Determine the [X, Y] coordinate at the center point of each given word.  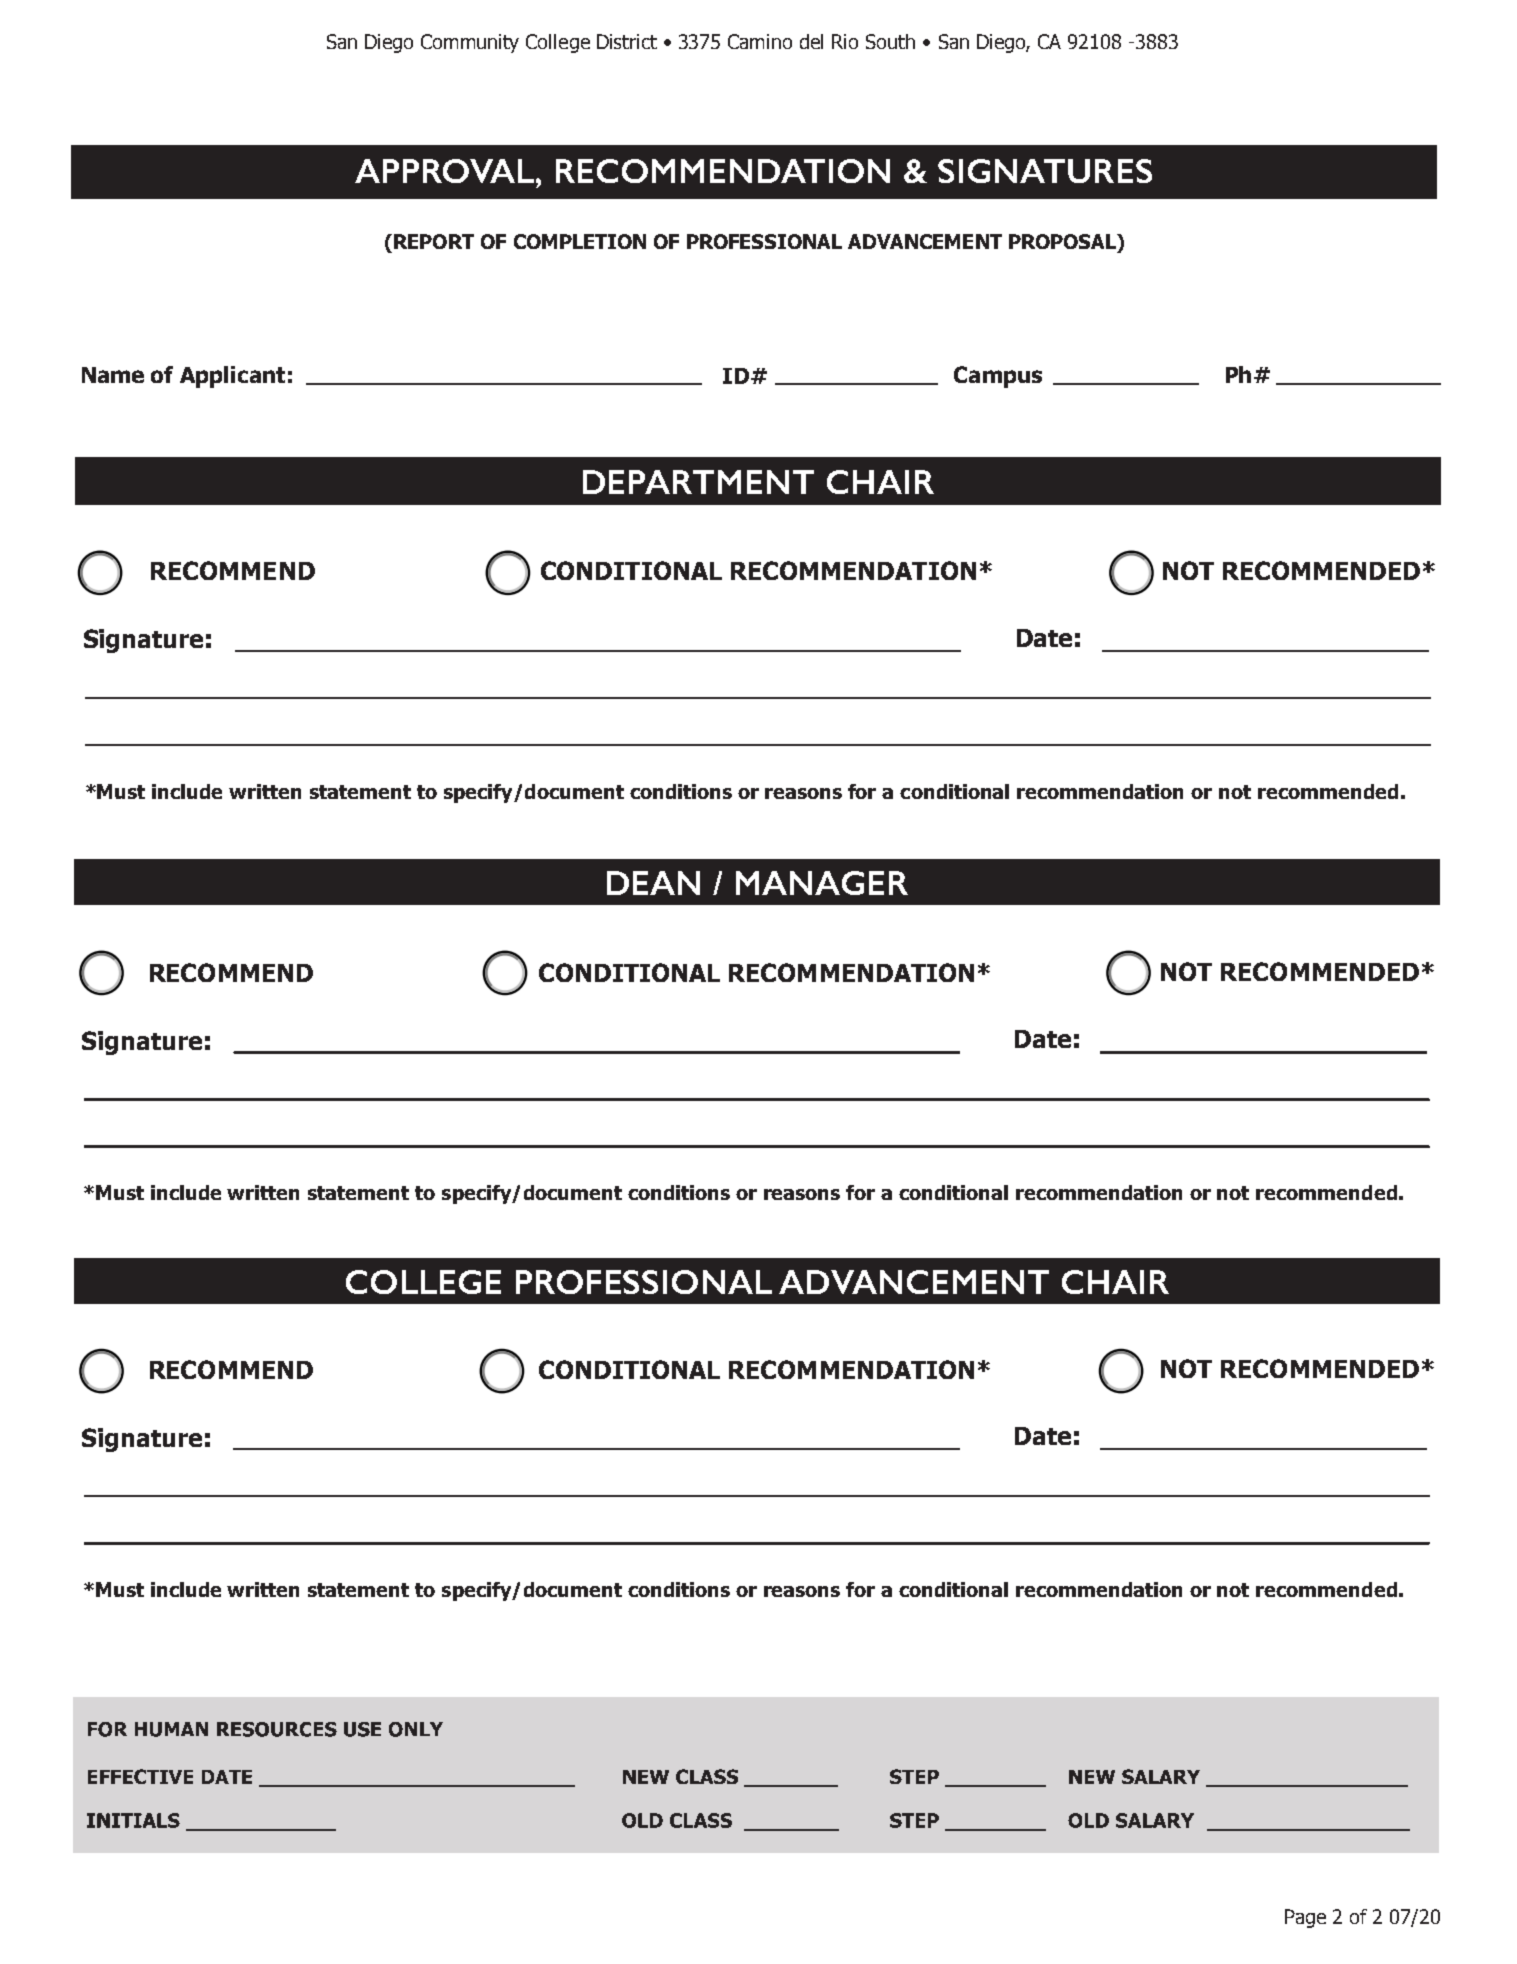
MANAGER [822, 883]
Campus [998, 377]
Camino [760, 41]
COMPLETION [580, 241]
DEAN [653, 883]
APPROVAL [446, 171]
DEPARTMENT [698, 482]
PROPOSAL [1063, 241]
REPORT [434, 241]
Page [1305, 1918]
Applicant [232, 377]
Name [113, 375]
